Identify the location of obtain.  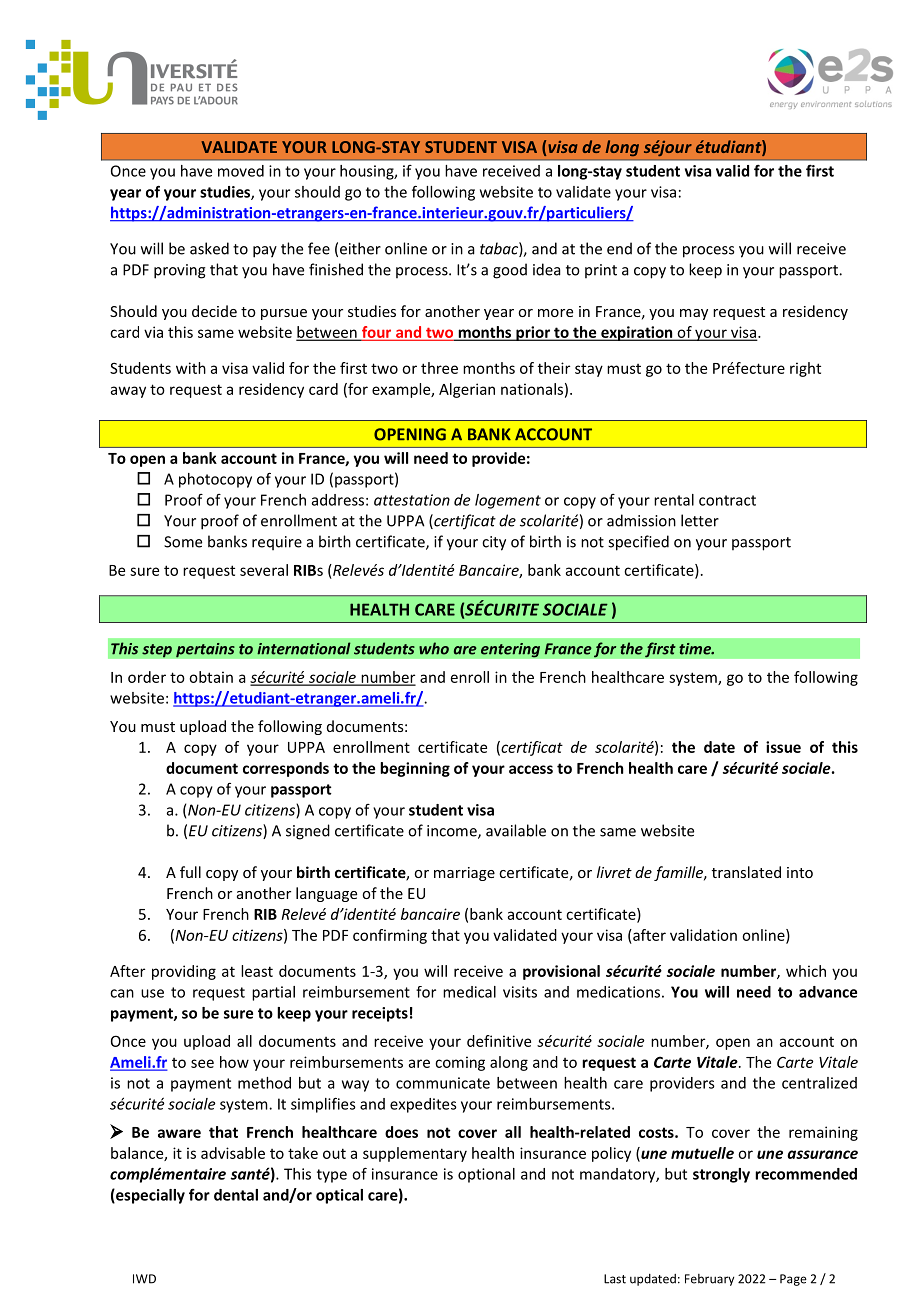
(211, 677).
